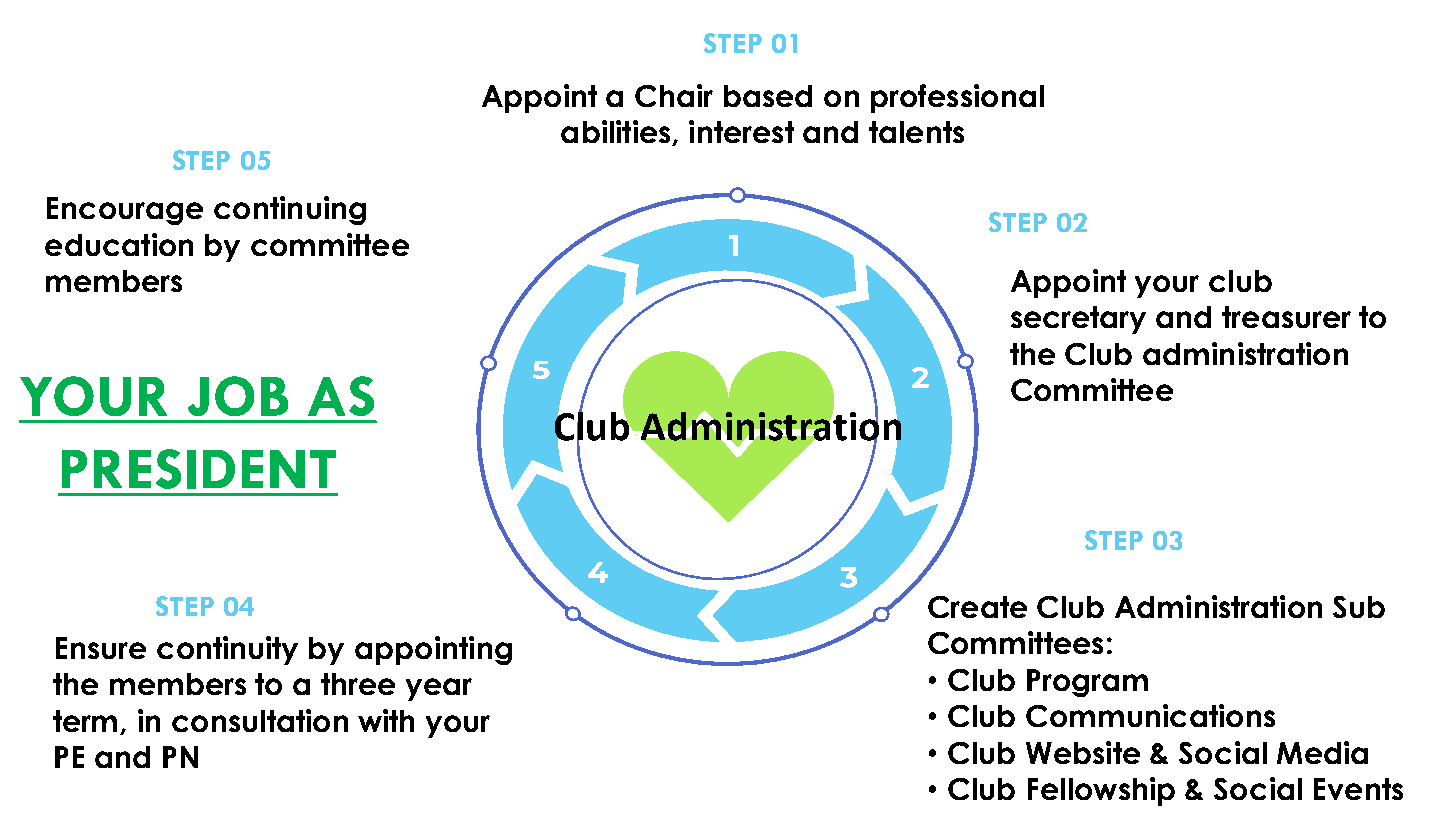 This image has height=819, width=1456. What do you see at coordinates (741, 131) in the image?
I see `interest` at bounding box center [741, 131].
